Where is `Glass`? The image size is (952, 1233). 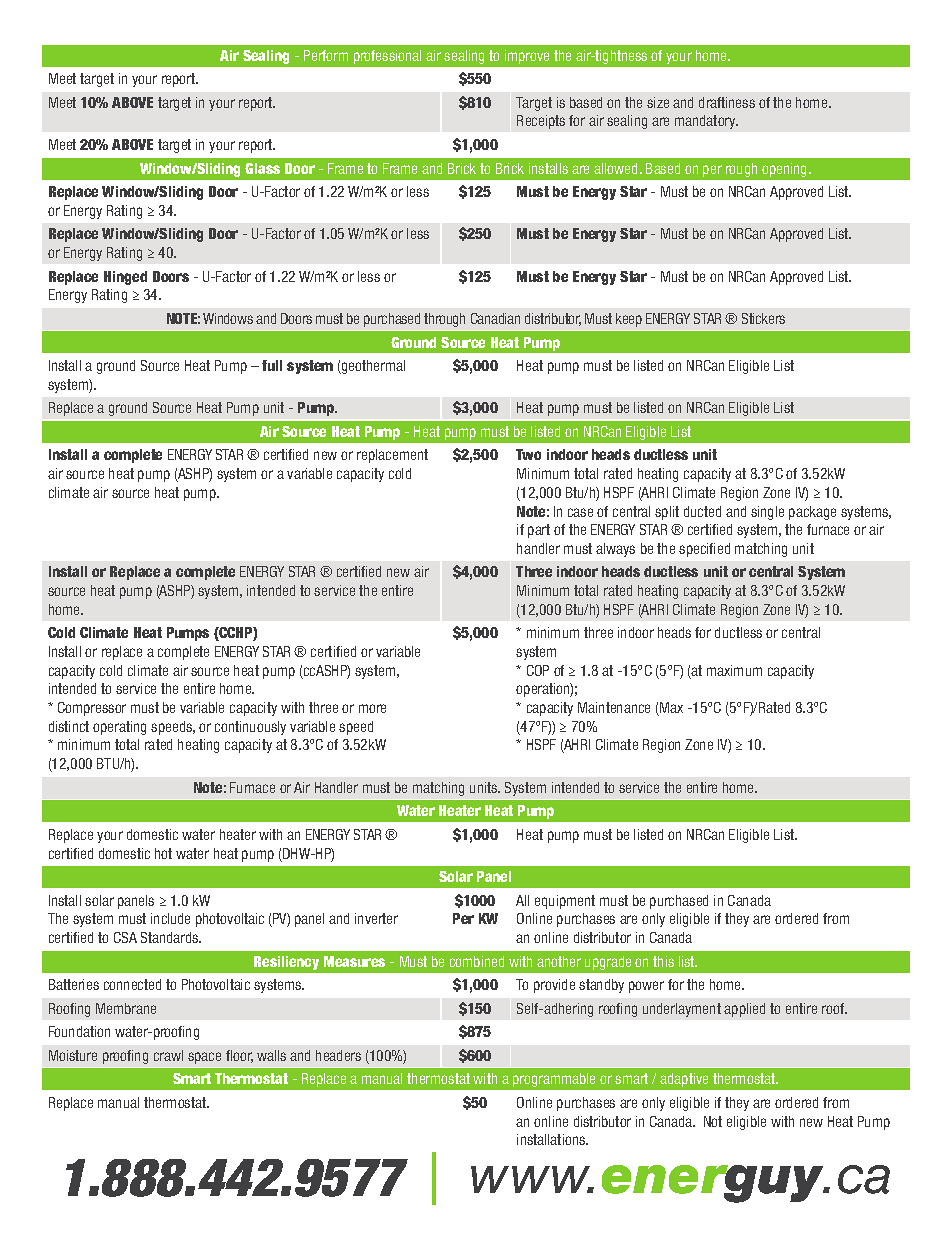 Glass is located at coordinates (262, 168).
